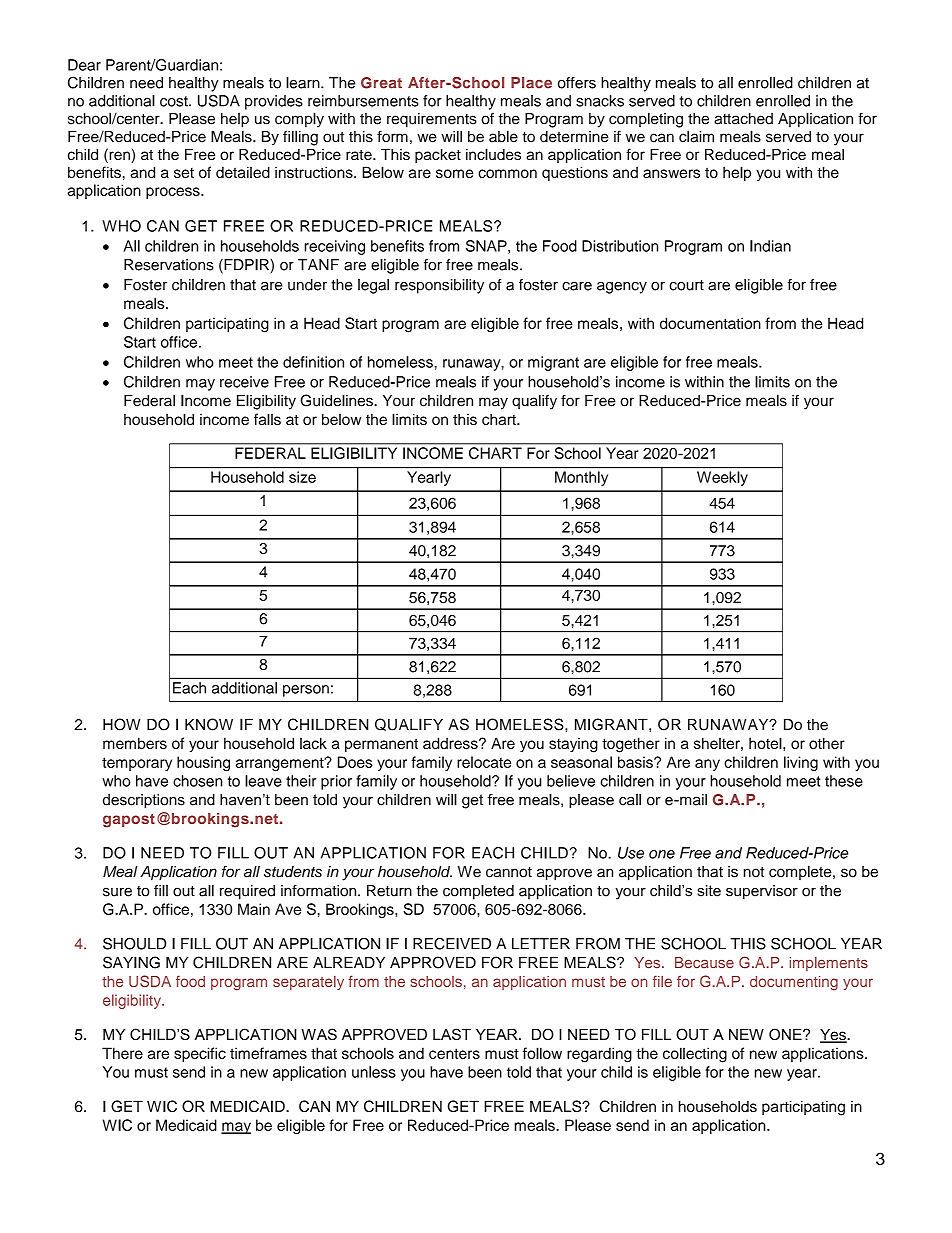 Image resolution: width=952 pixels, height=1233 pixels. Describe the element at coordinates (302, 477) in the screenshot. I see `size` at that location.
